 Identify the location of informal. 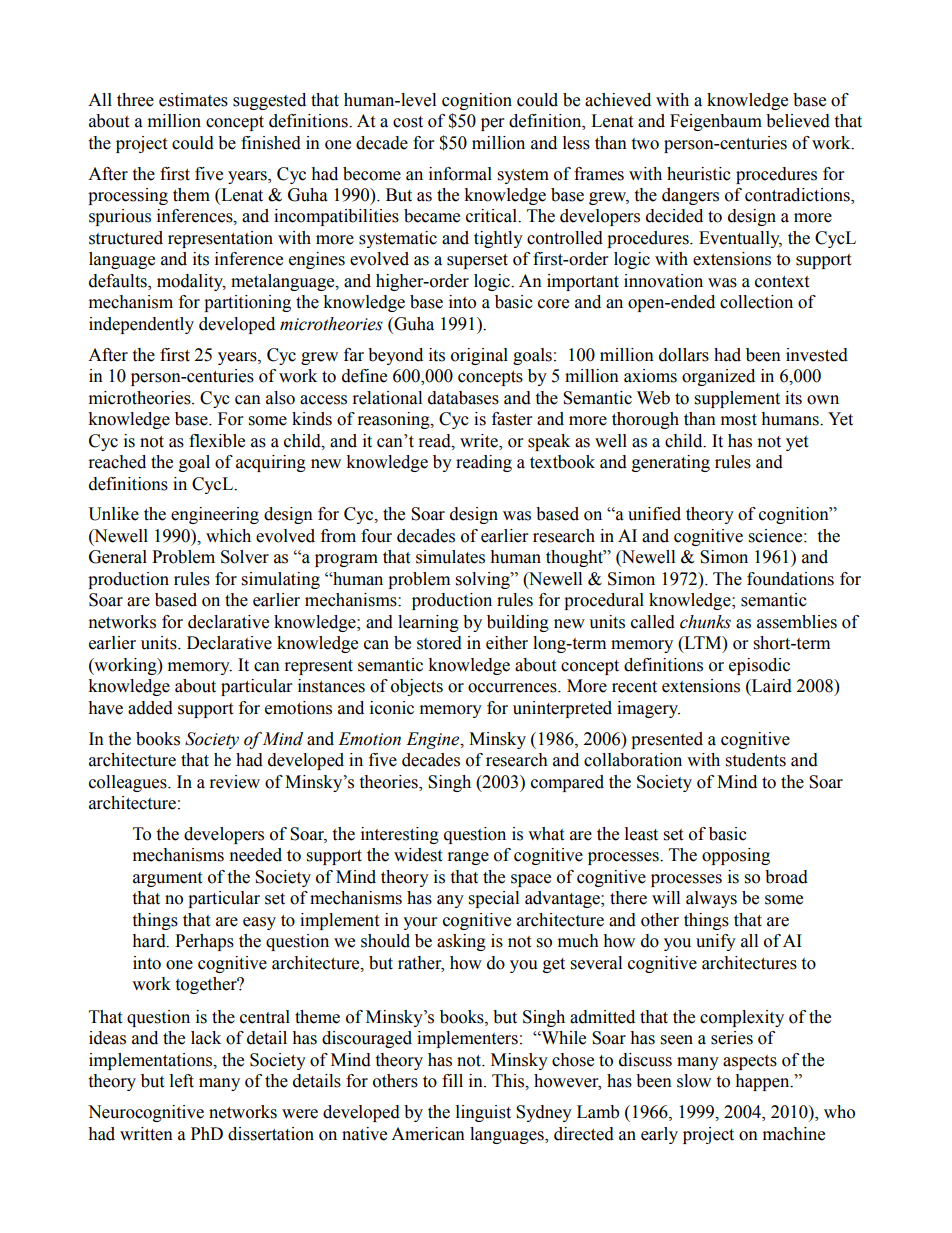
(460, 174).
